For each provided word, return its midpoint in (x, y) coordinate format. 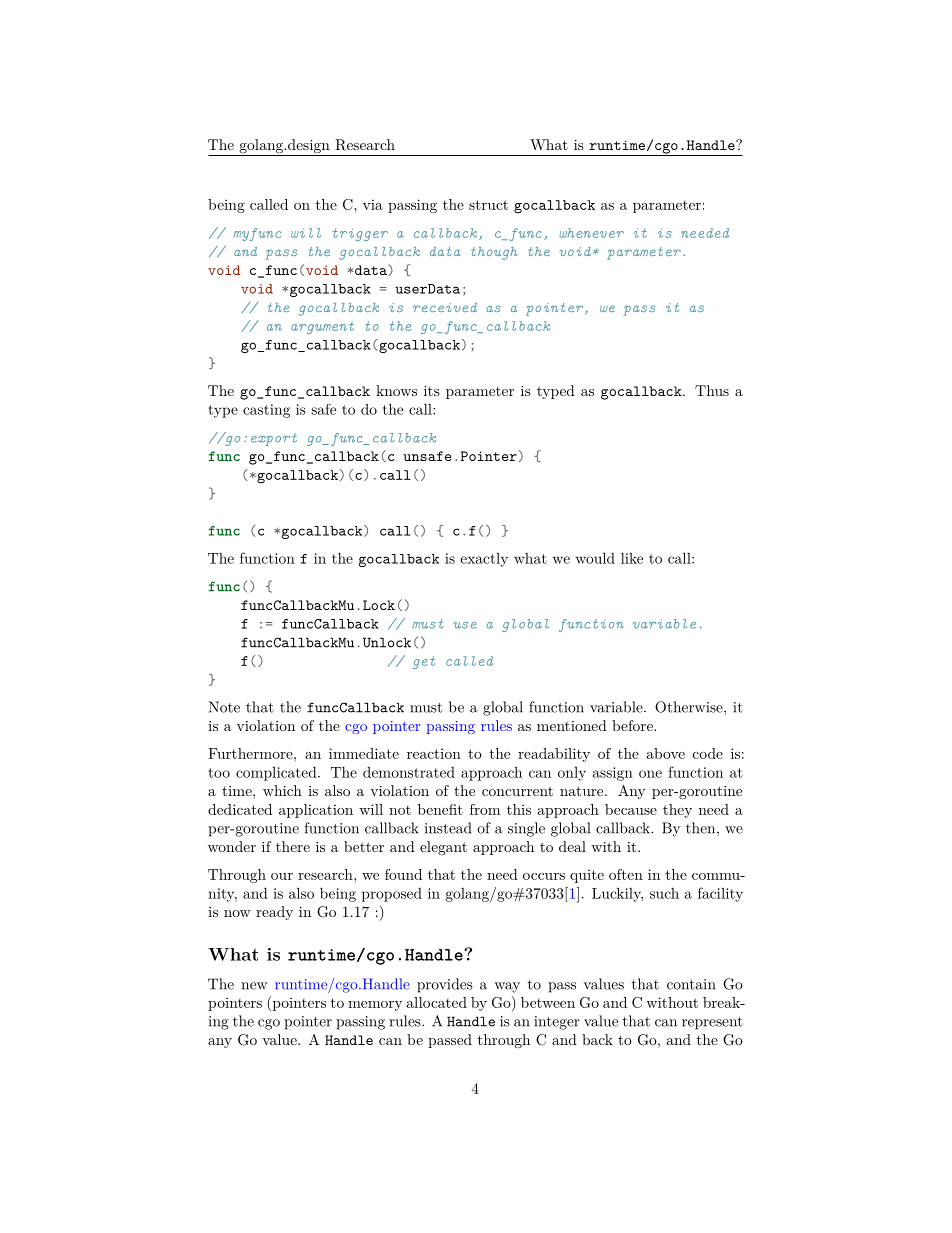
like (632, 558)
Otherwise (690, 707)
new (254, 986)
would (595, 558)
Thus (712, 390)
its (432, 391)
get (424, 662)
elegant (443, 848)
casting (266, 411)
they (677, 811)
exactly (484, 560)
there (293, 846)
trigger (360, 234)
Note (224, 707)
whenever (591, 233)
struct (488, 205)
